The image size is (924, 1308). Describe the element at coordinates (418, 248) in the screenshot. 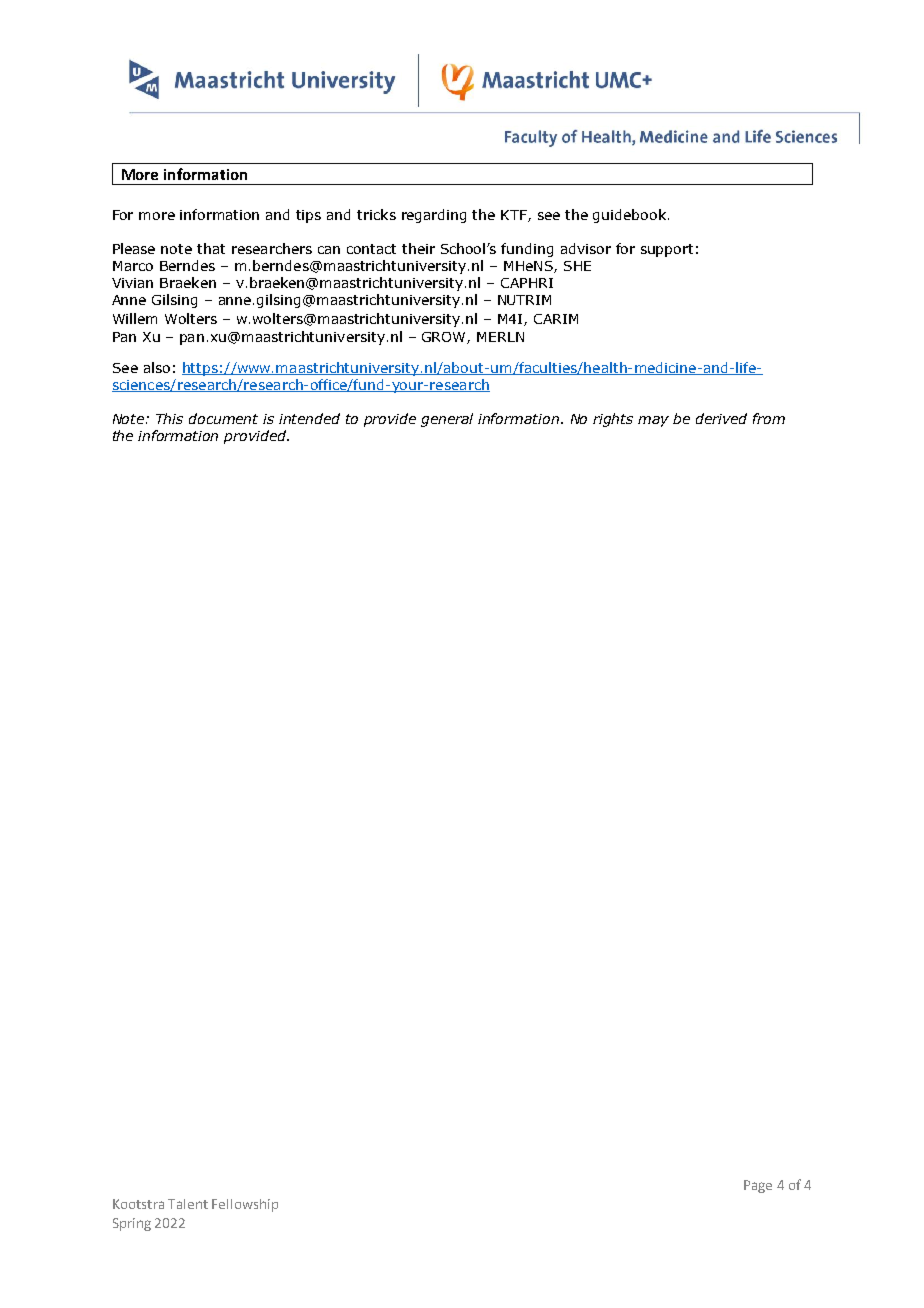

I see `their` at that location.
